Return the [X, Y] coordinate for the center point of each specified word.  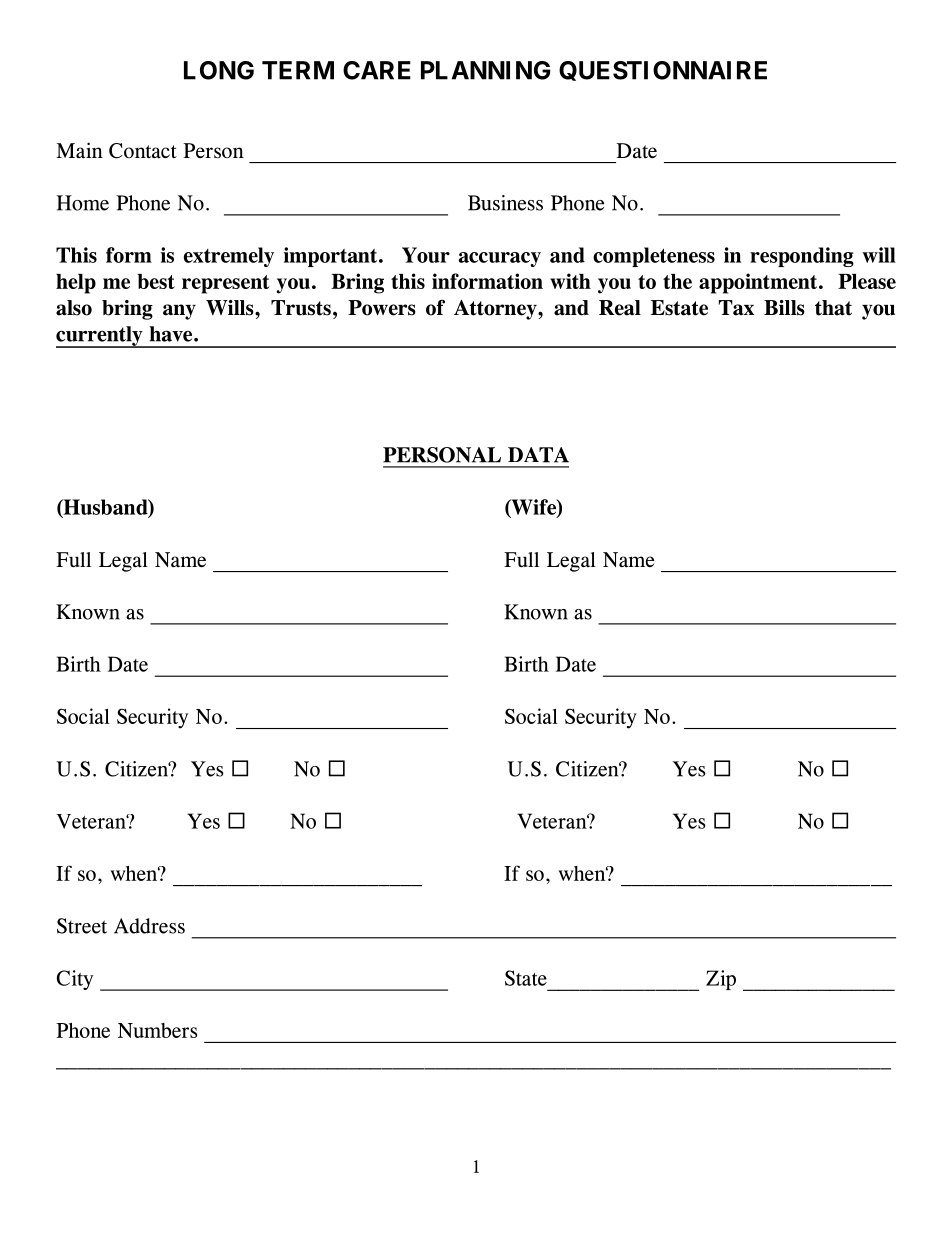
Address [149, 926]
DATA [538, 455]
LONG [219, 70]
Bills [784, 308]
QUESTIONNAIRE [663, 71]
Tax [736, 308]
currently [100, 337]
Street [82, 926]
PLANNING [485, 70]
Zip [721, 980]
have [172, 334]
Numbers [157, 1030]
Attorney [496, 310]
